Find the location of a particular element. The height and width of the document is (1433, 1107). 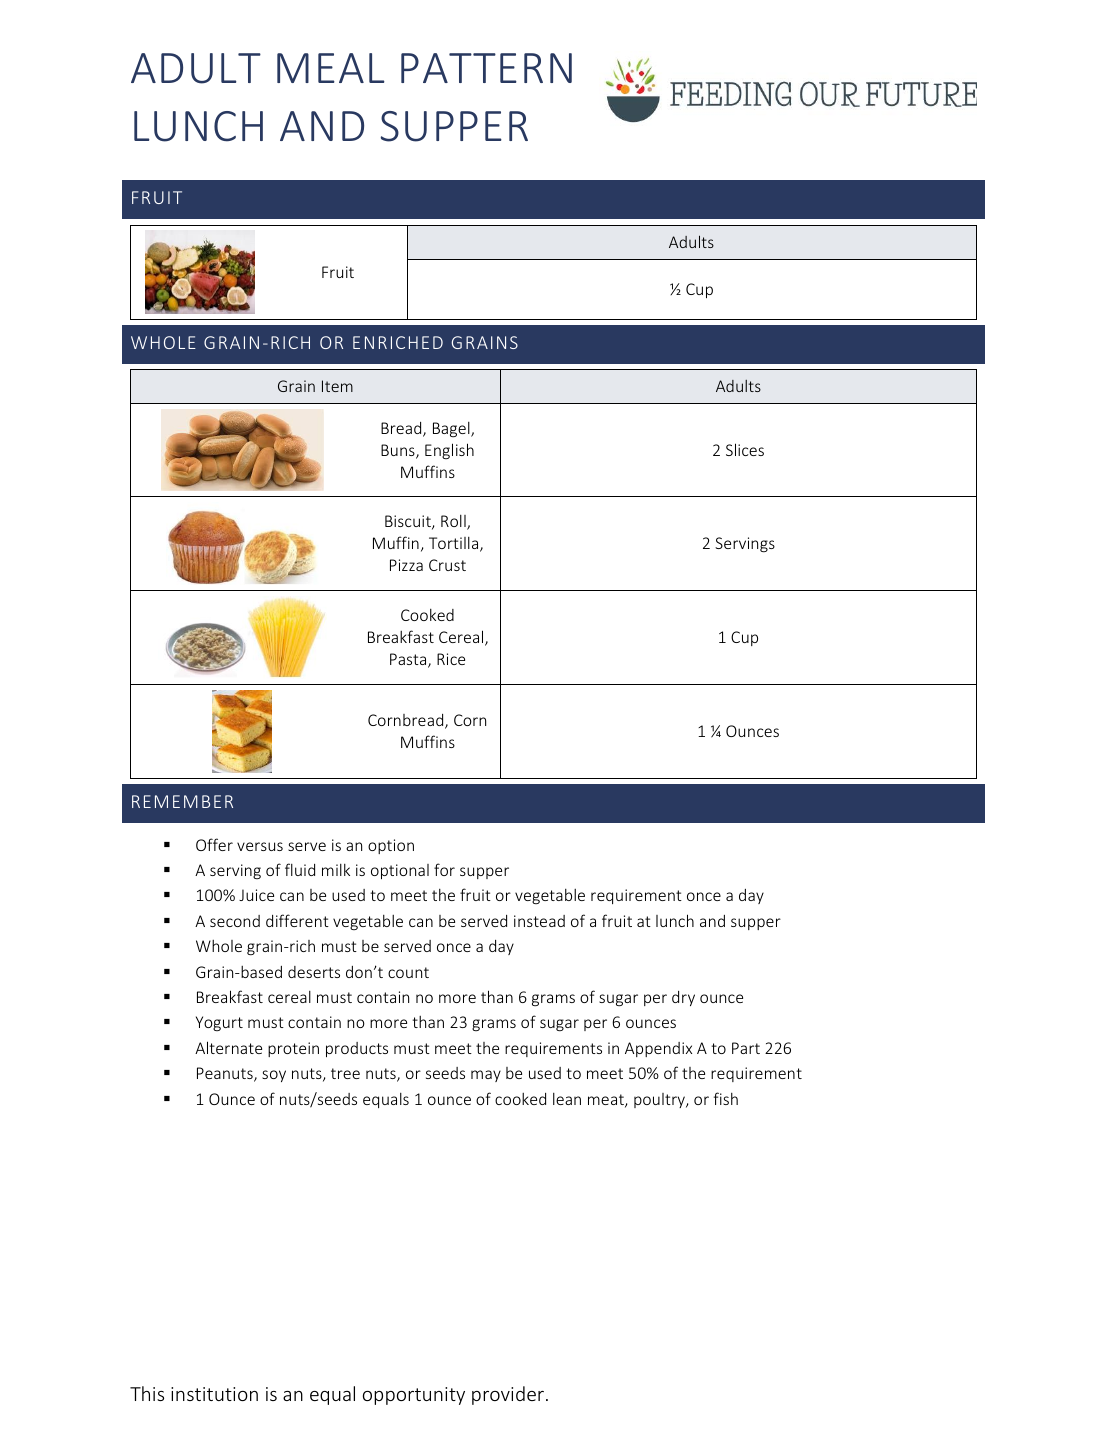

opportunity is located at coordinates (414, 1396).
